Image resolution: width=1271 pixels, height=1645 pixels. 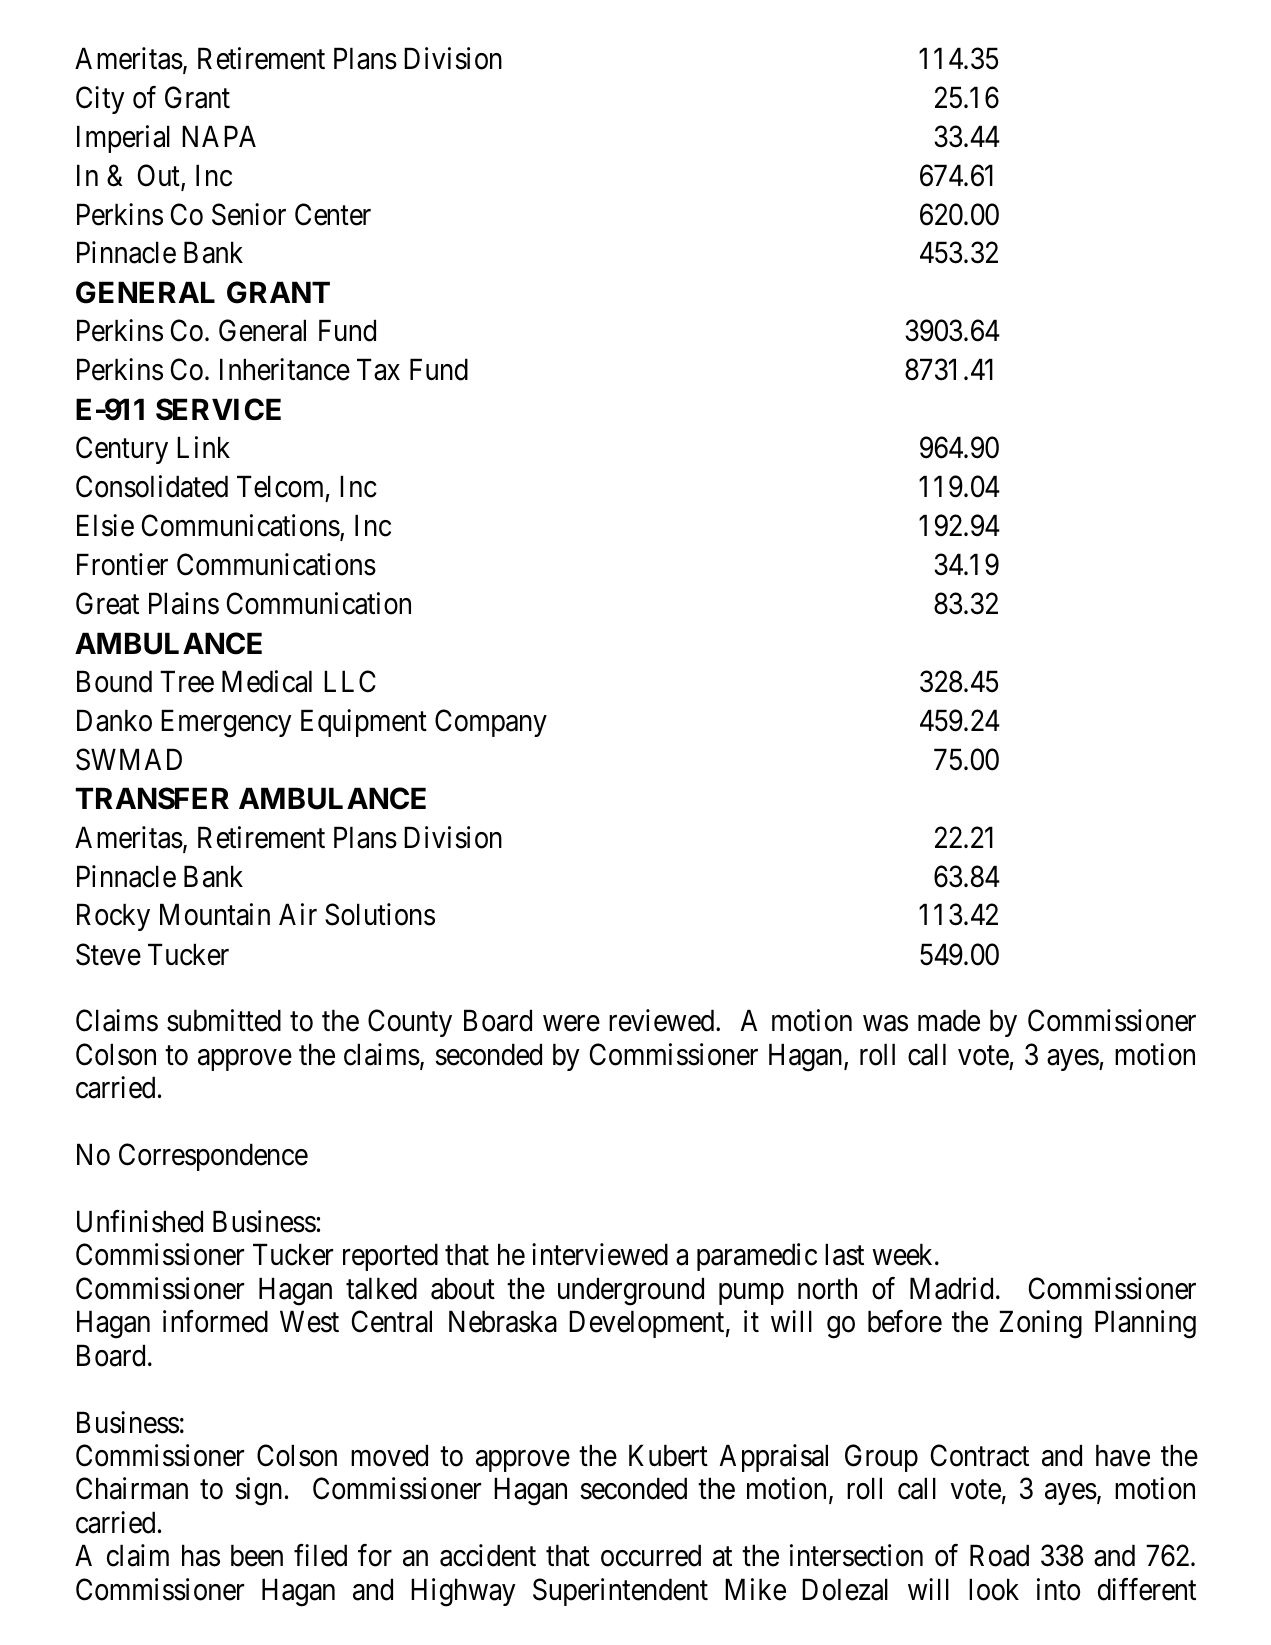 I want to click on Center, so click(x=333, y=214).
